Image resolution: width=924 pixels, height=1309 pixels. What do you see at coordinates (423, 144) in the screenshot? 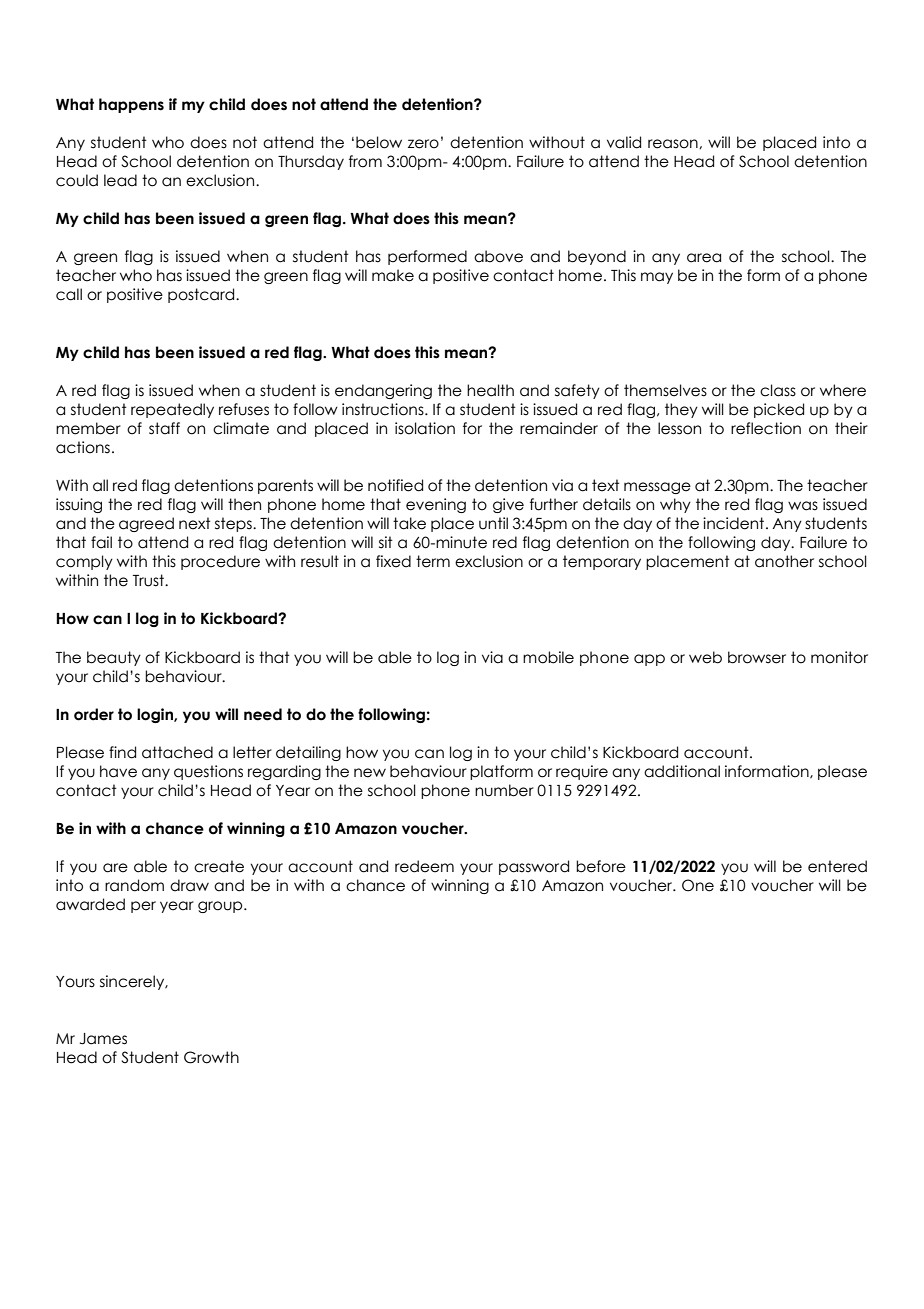
I see `zero` at bounding box center [423, 144].
